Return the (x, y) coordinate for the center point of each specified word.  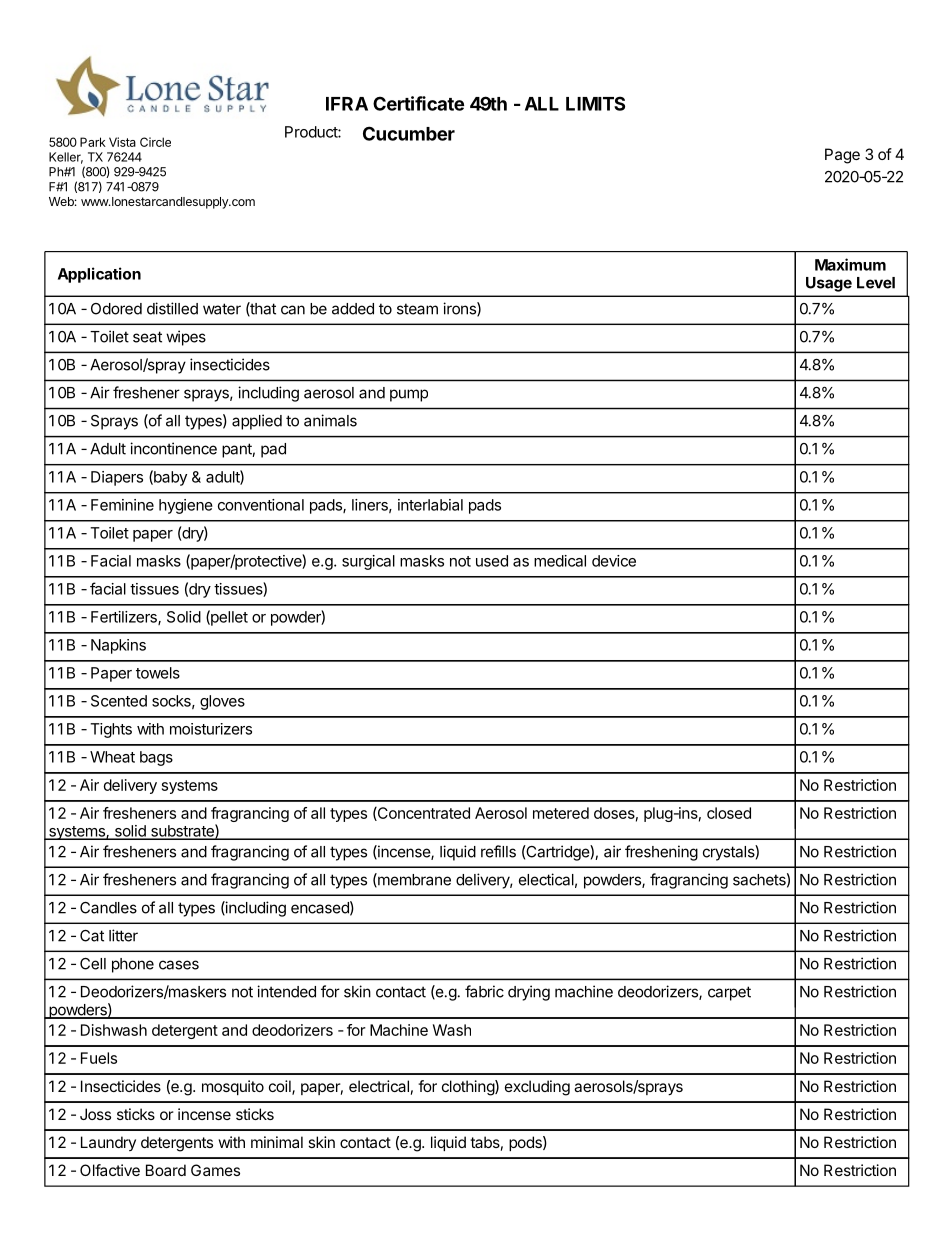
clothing (469, 1088)
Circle (155, 142)
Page (842, 156)
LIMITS (595, 103)
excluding (537, 1088)
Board (166, 1170)
